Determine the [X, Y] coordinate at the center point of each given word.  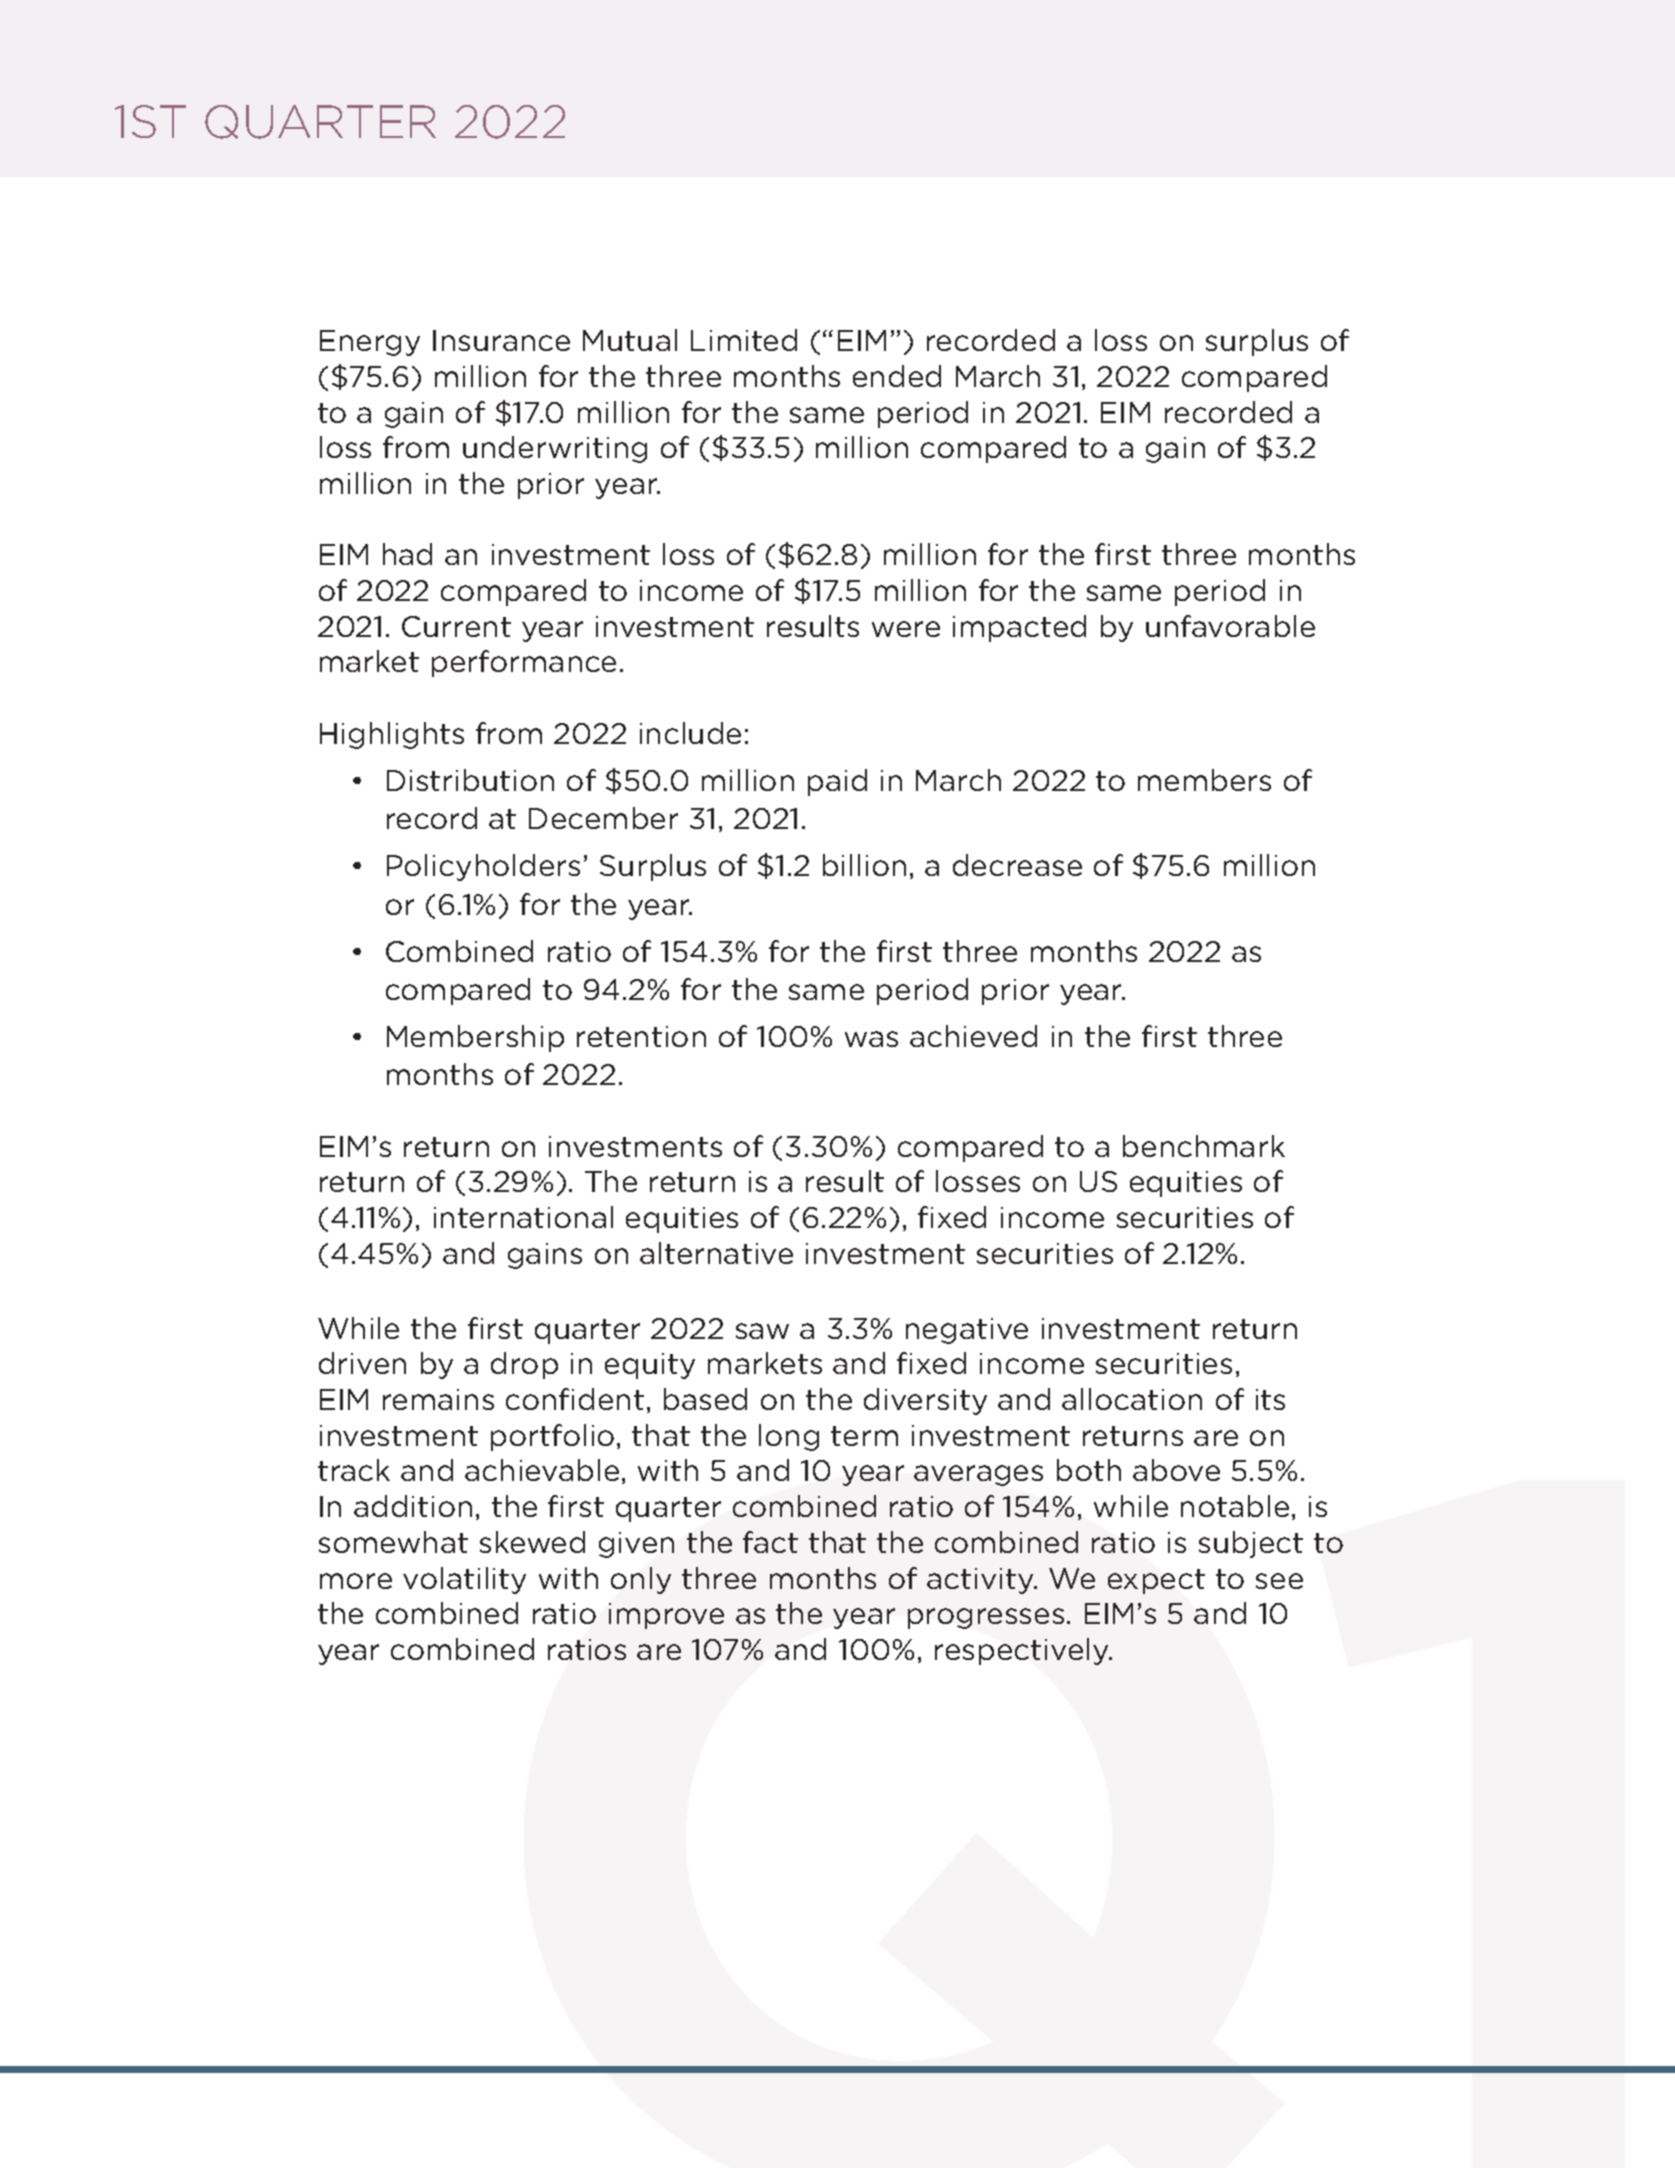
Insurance [501, 340]
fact [770, 1542]
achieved [973, 1036]
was [871, 1039]
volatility [464, 1580]
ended [897, 376]
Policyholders [483, 867]
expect [1156, 1581]
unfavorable [1230, 626]
